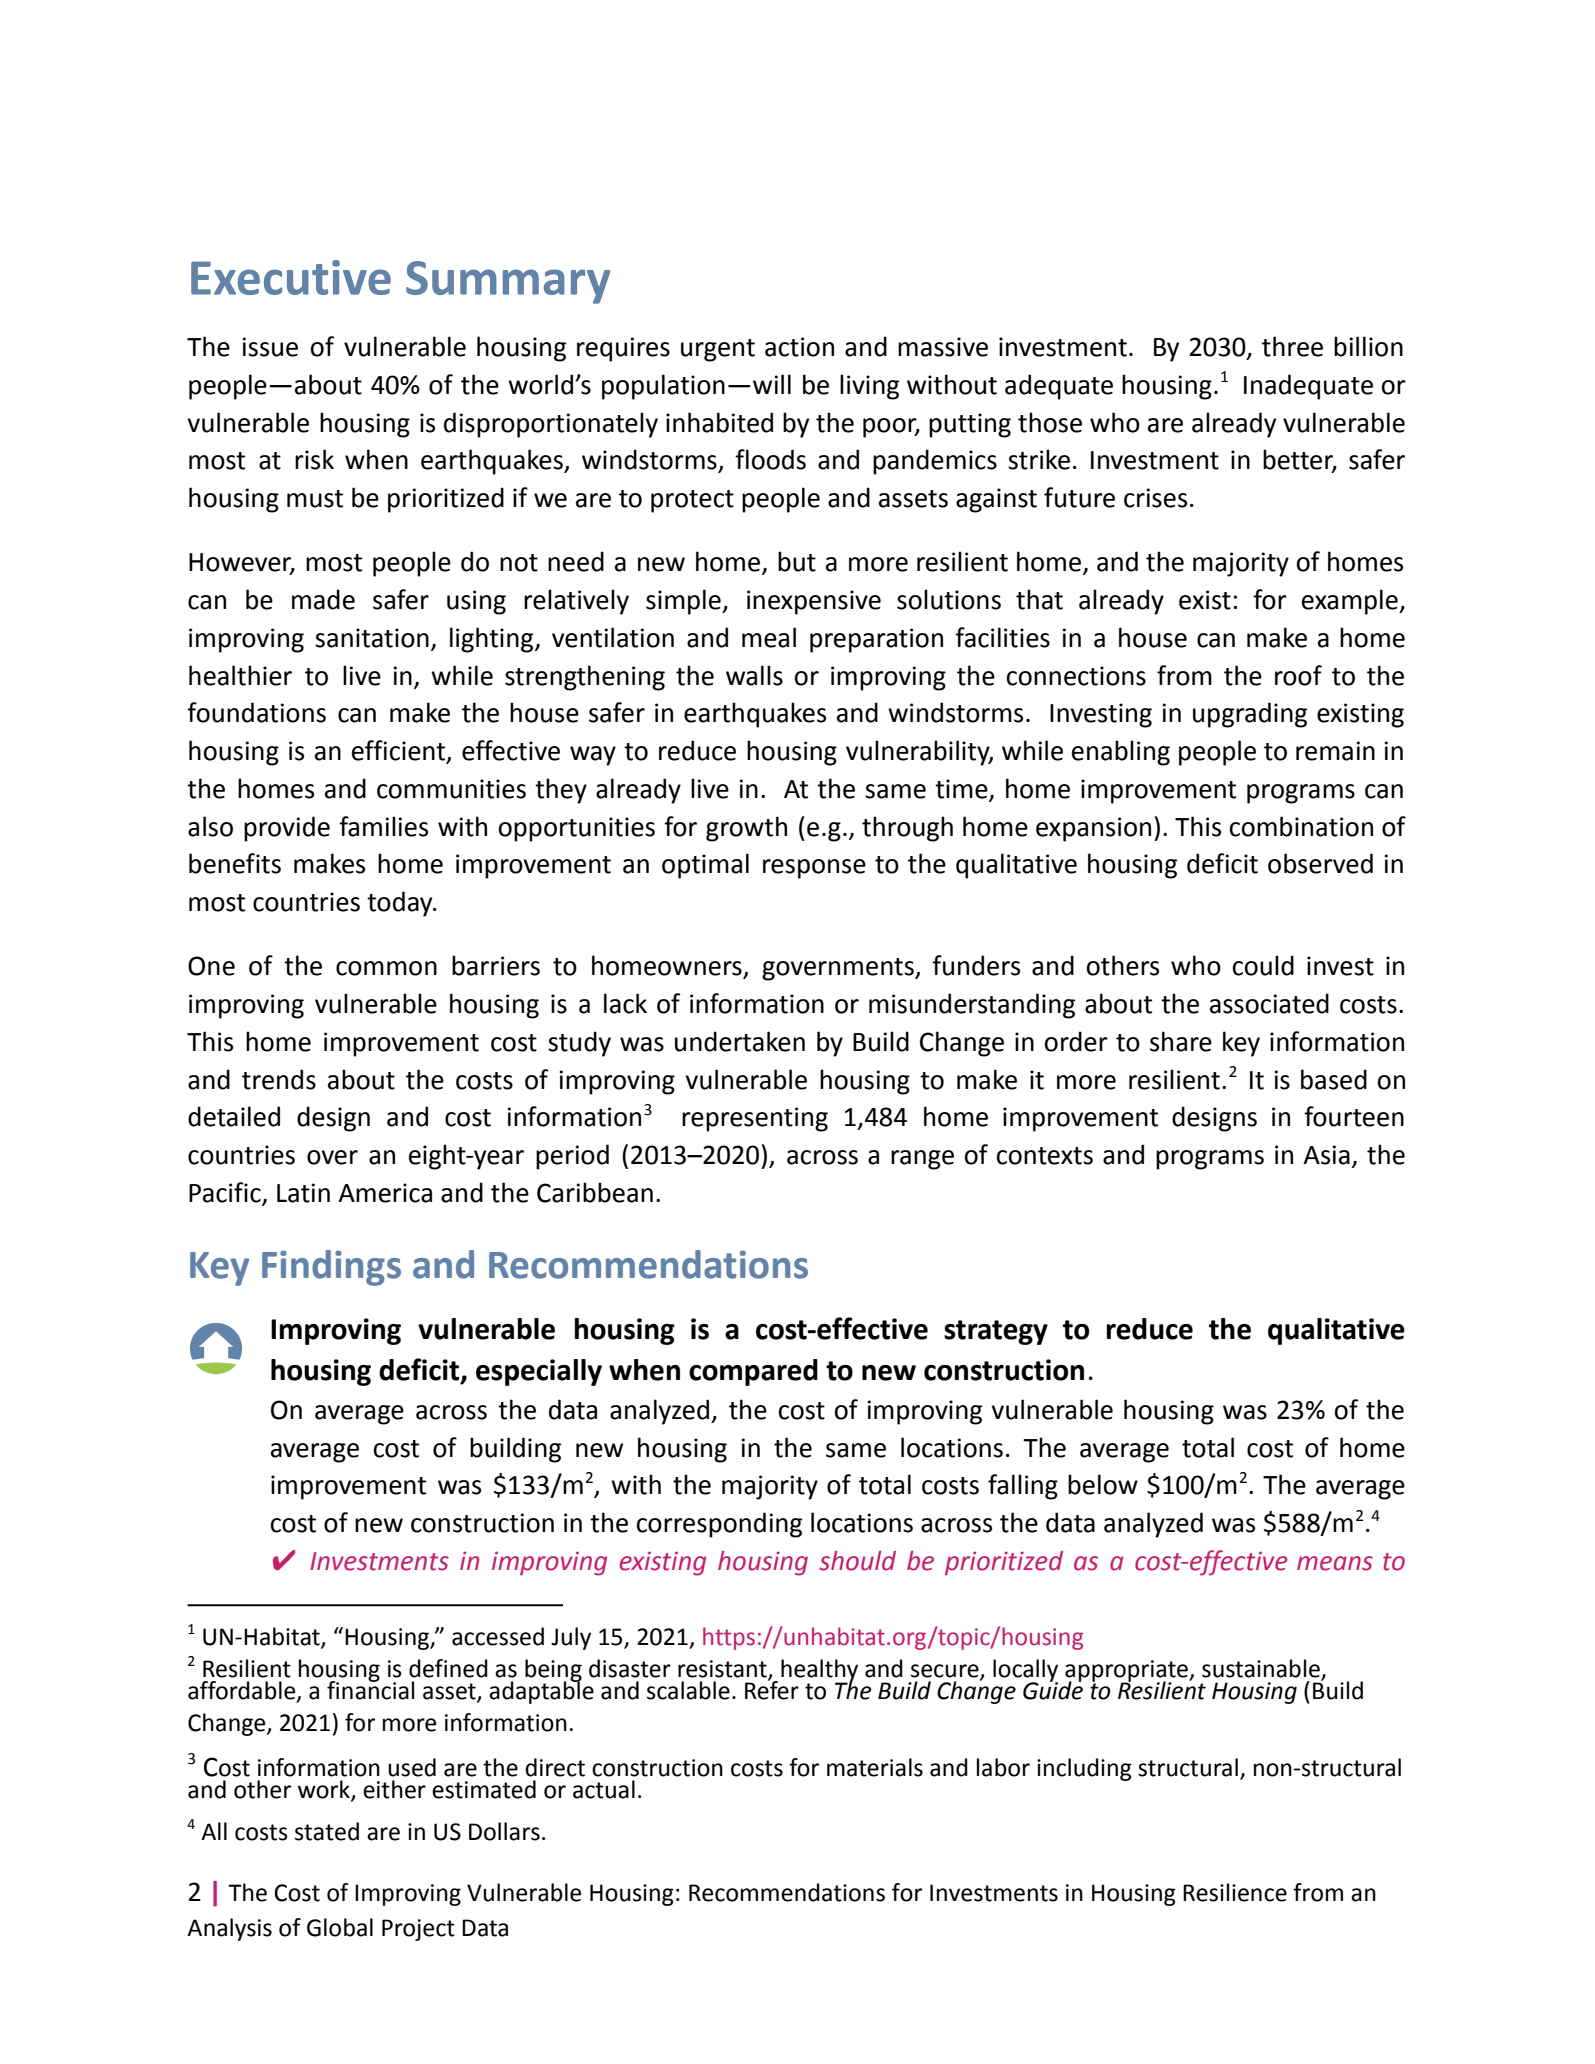 This image has height=2064, width=1595. Describe the element at coordinates (331, 1268) in the image. I see `Findings` at that location.
